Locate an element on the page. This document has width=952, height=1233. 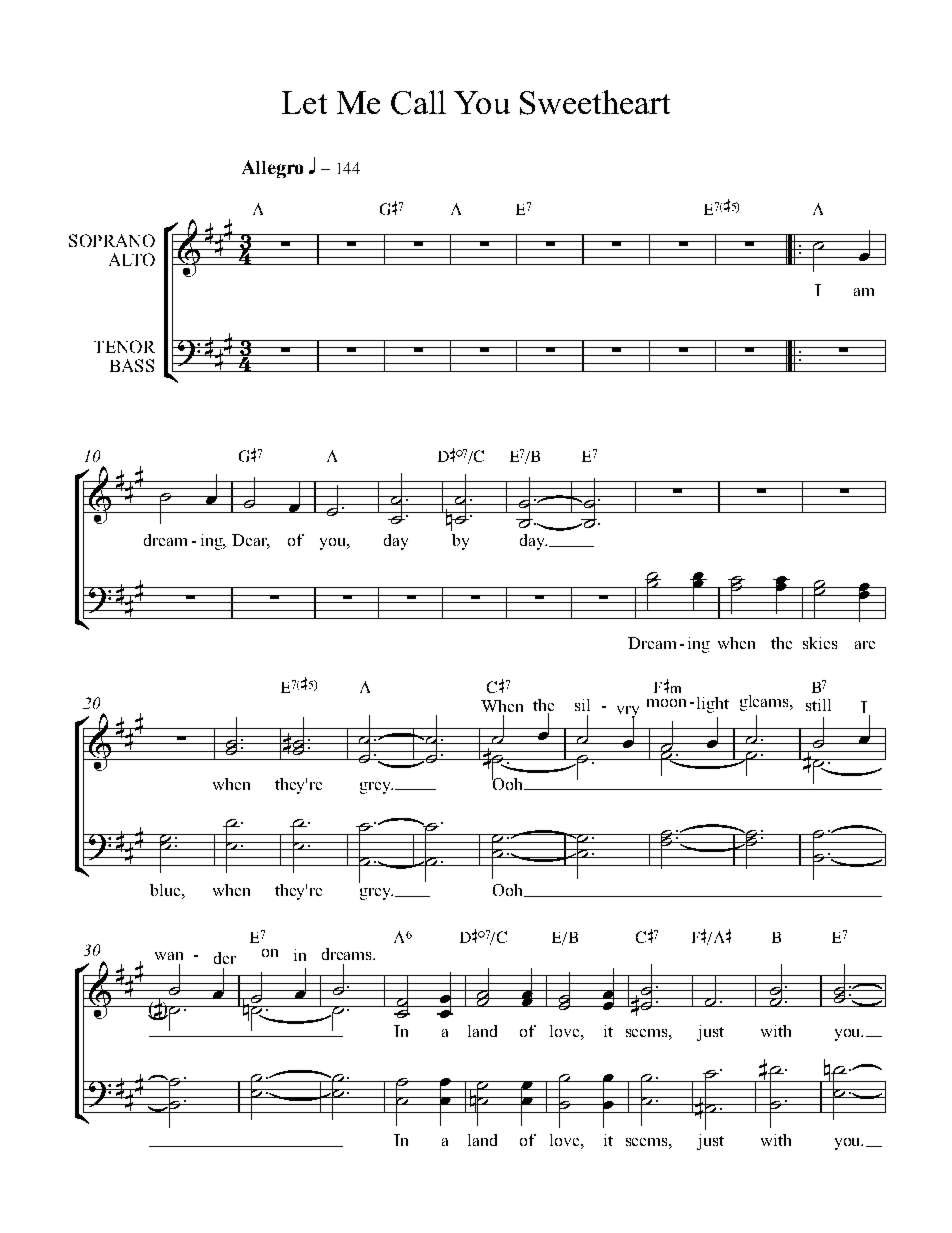
wan is located at coordinates (169, 956).
